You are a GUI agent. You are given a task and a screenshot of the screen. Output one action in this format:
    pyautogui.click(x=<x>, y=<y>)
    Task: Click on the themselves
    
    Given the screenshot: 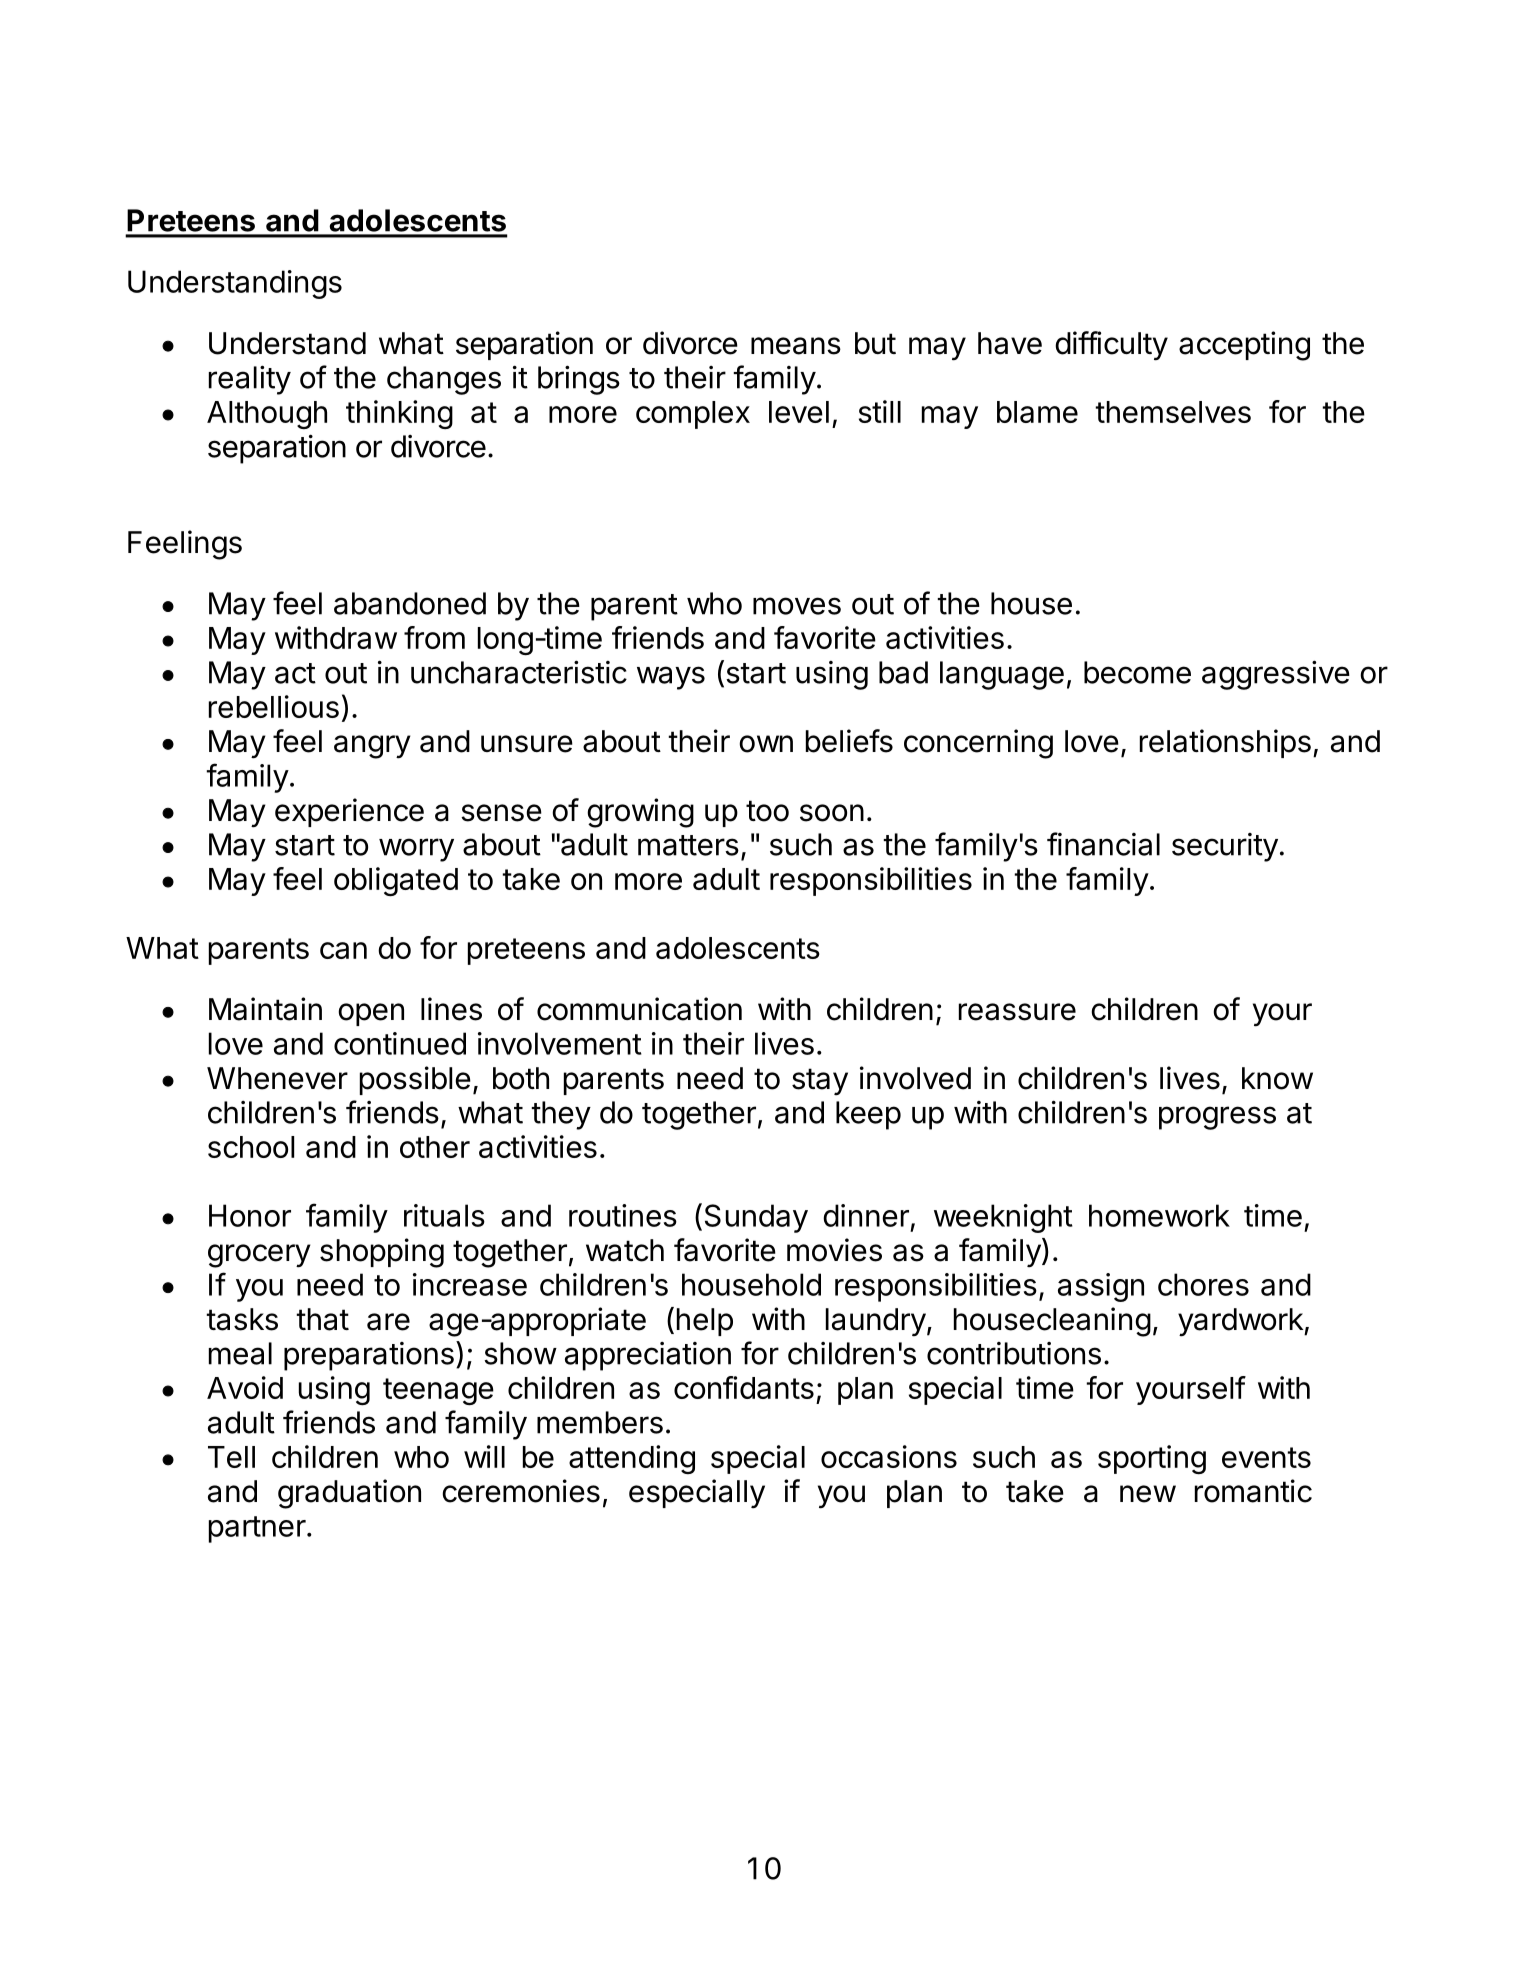 What is the action you would take?
    pyautogui.click(x=1173, y=412)
